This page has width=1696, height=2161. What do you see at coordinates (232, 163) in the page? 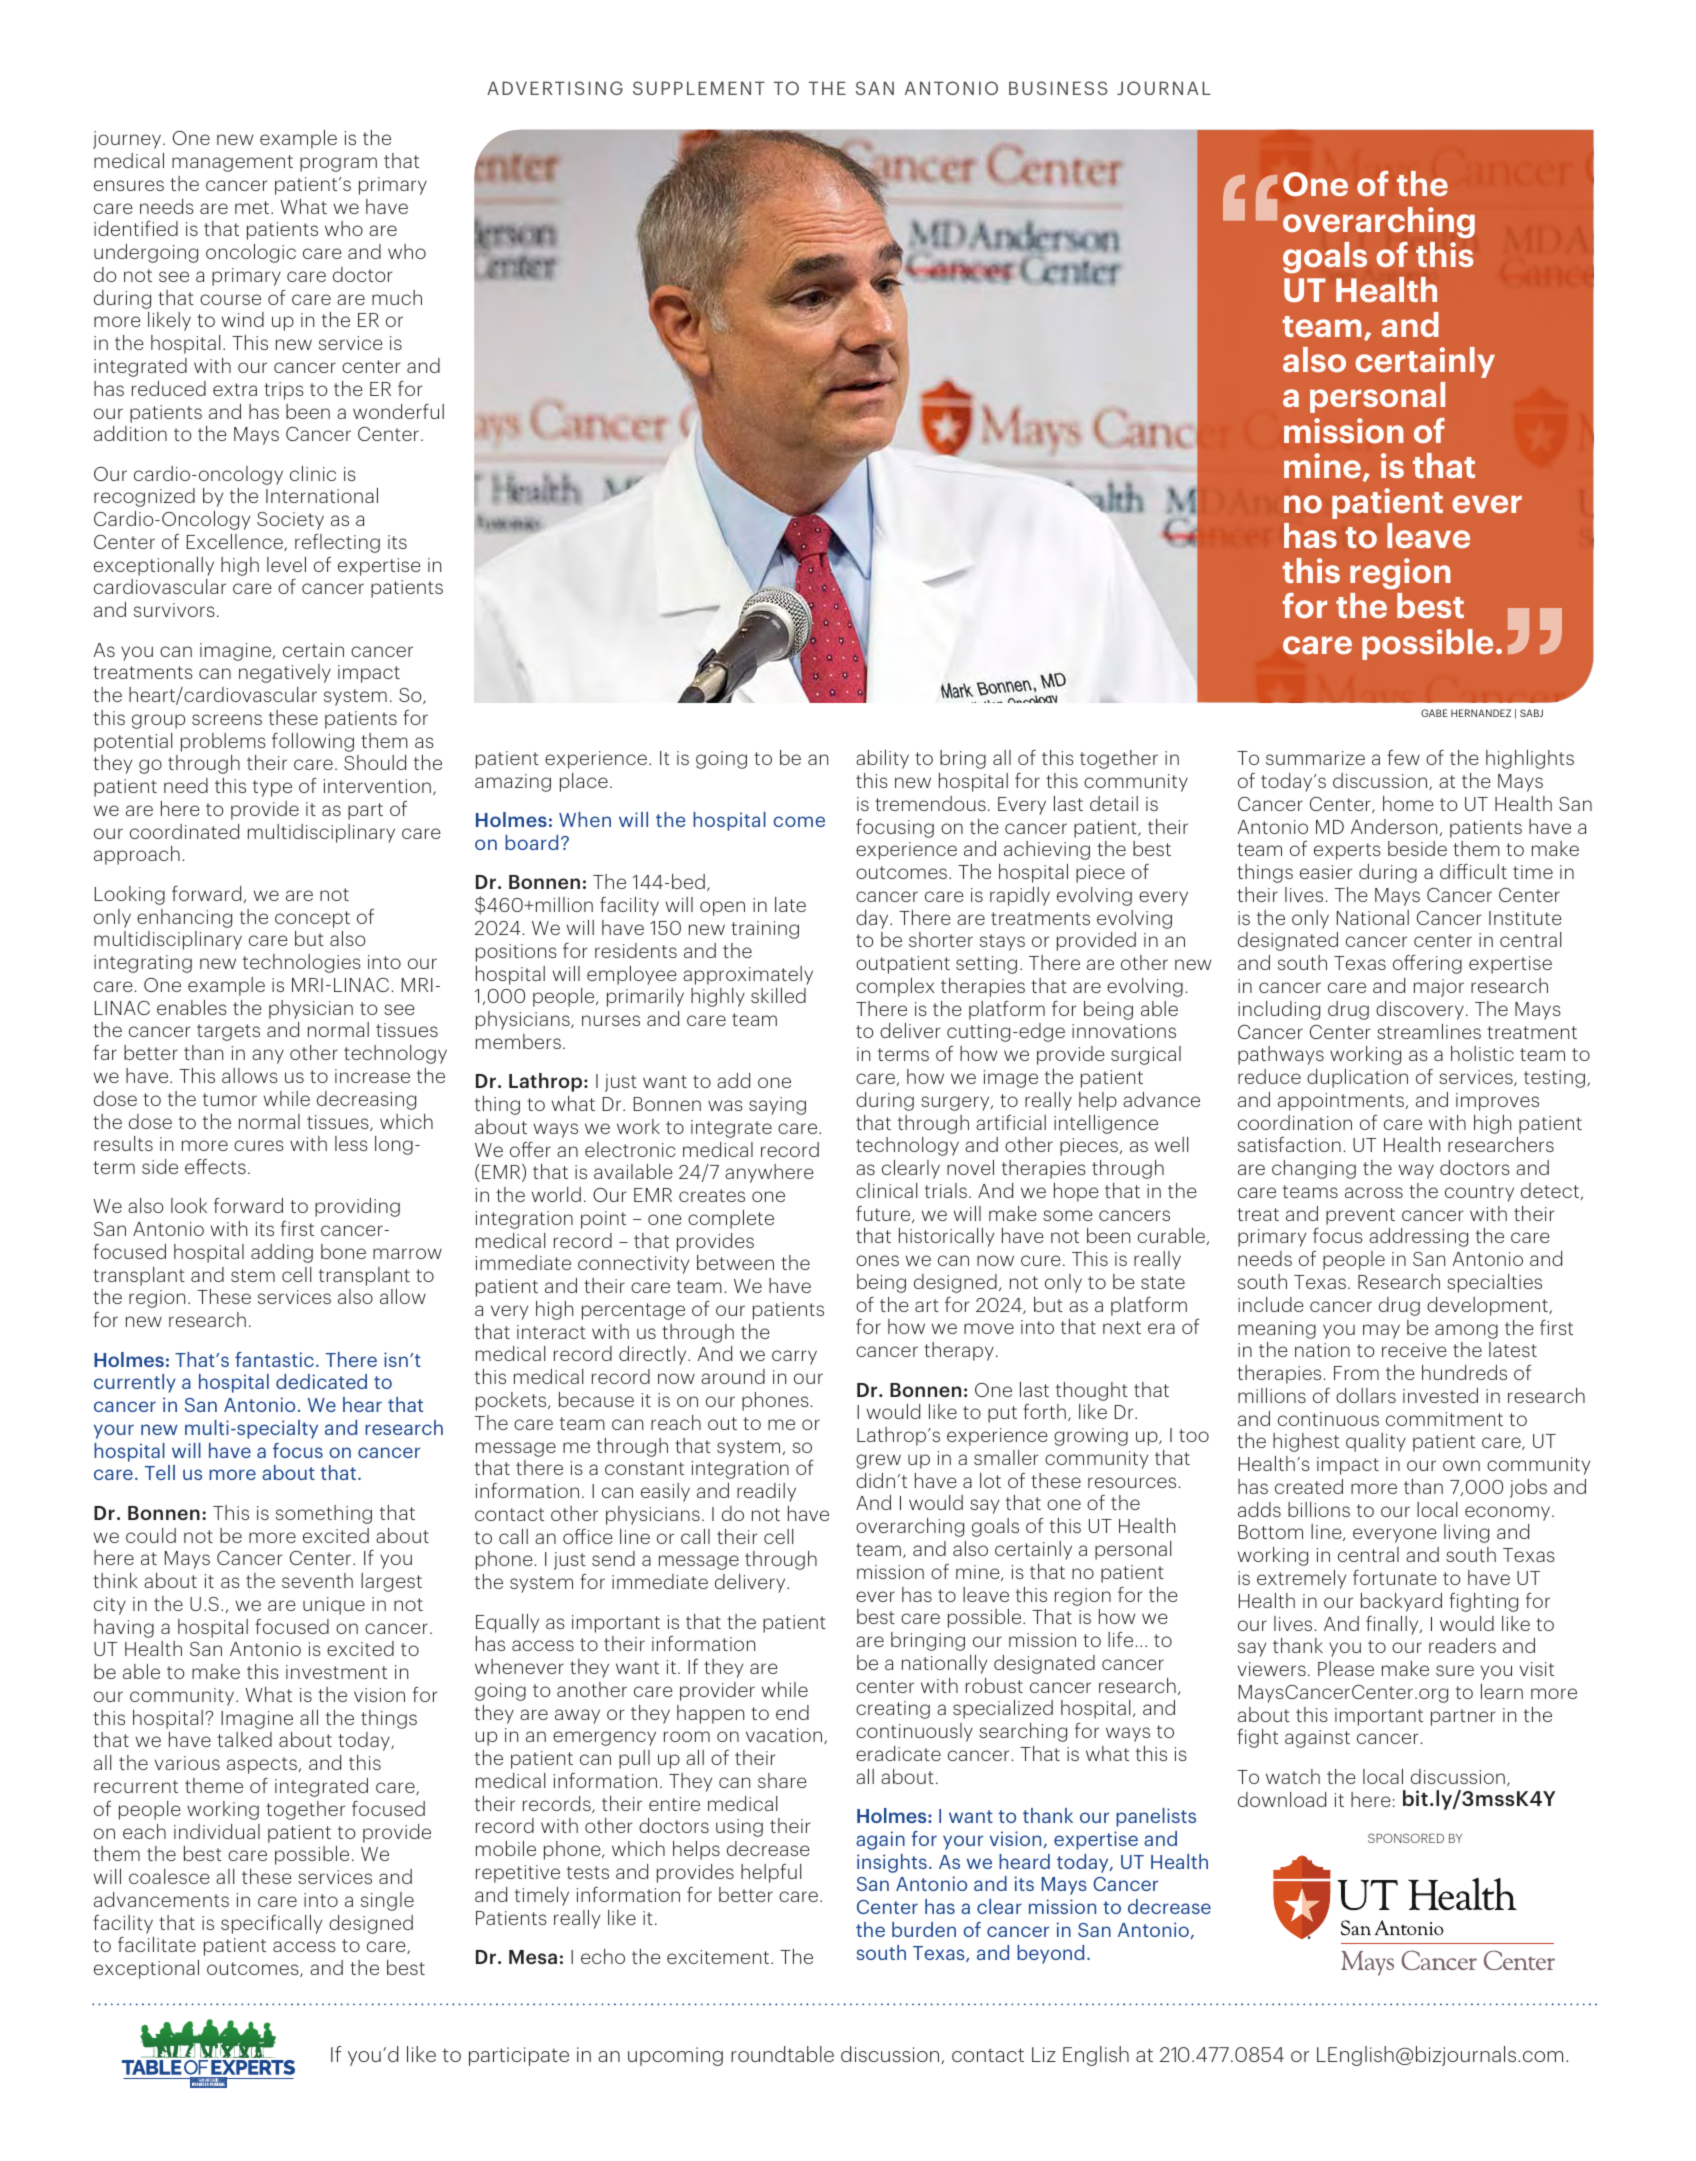
I see `management` at bounding box center [232, 163].
